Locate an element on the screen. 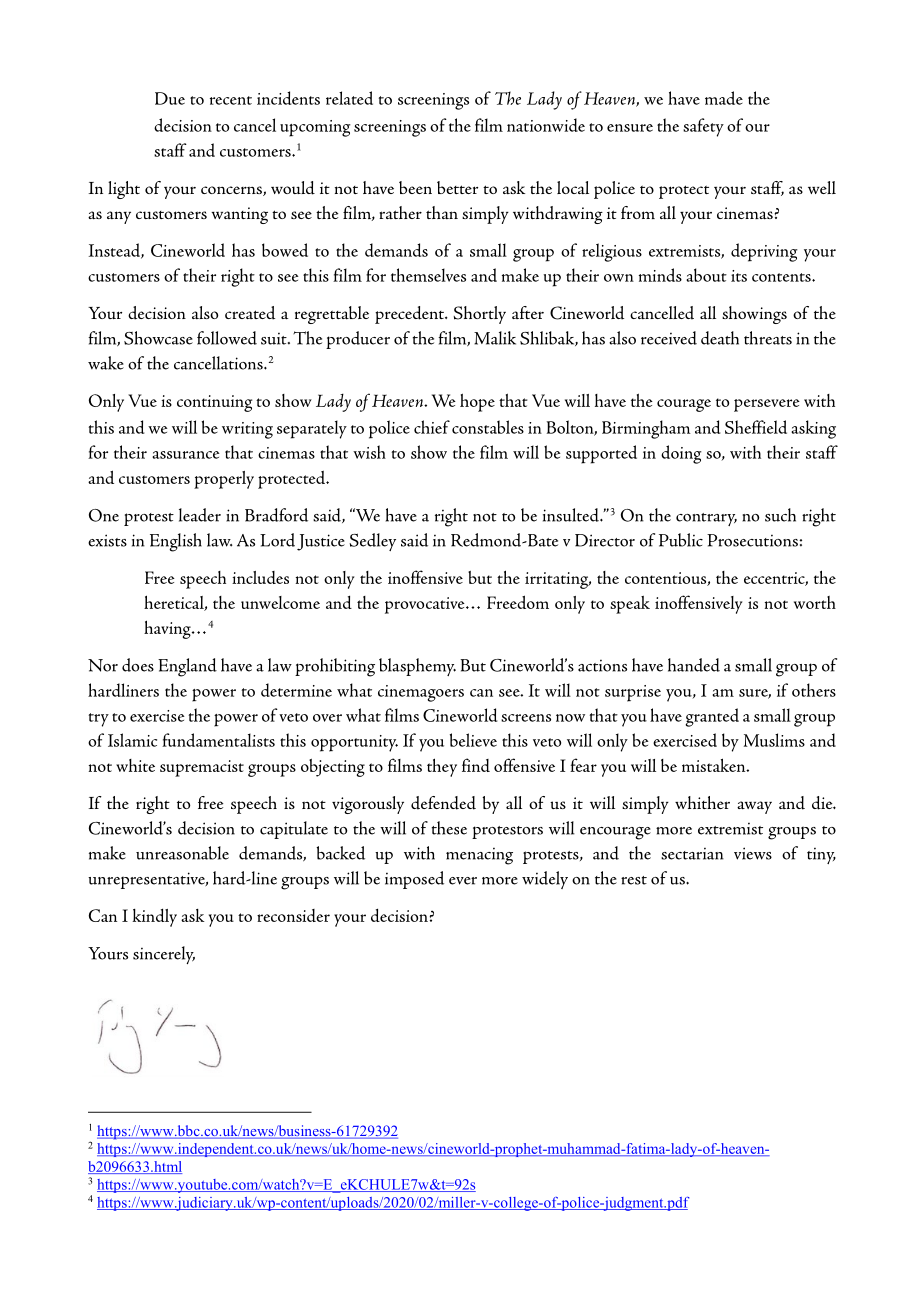 This screenshot has height=1308, width=924. leader is located at coordinates (200, 515).
